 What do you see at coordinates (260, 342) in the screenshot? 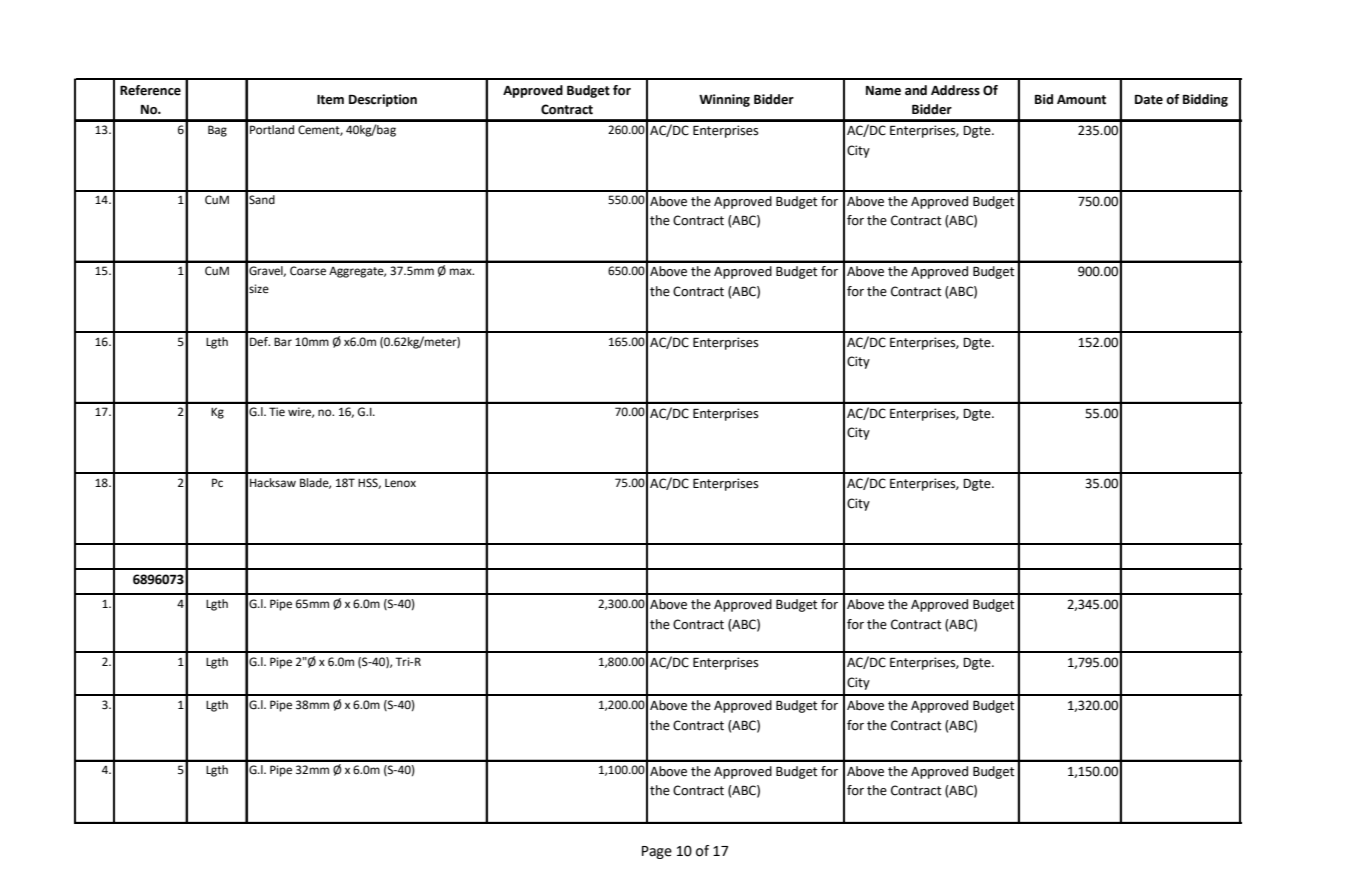
I see `Def` at bounding box center [260, 342].
